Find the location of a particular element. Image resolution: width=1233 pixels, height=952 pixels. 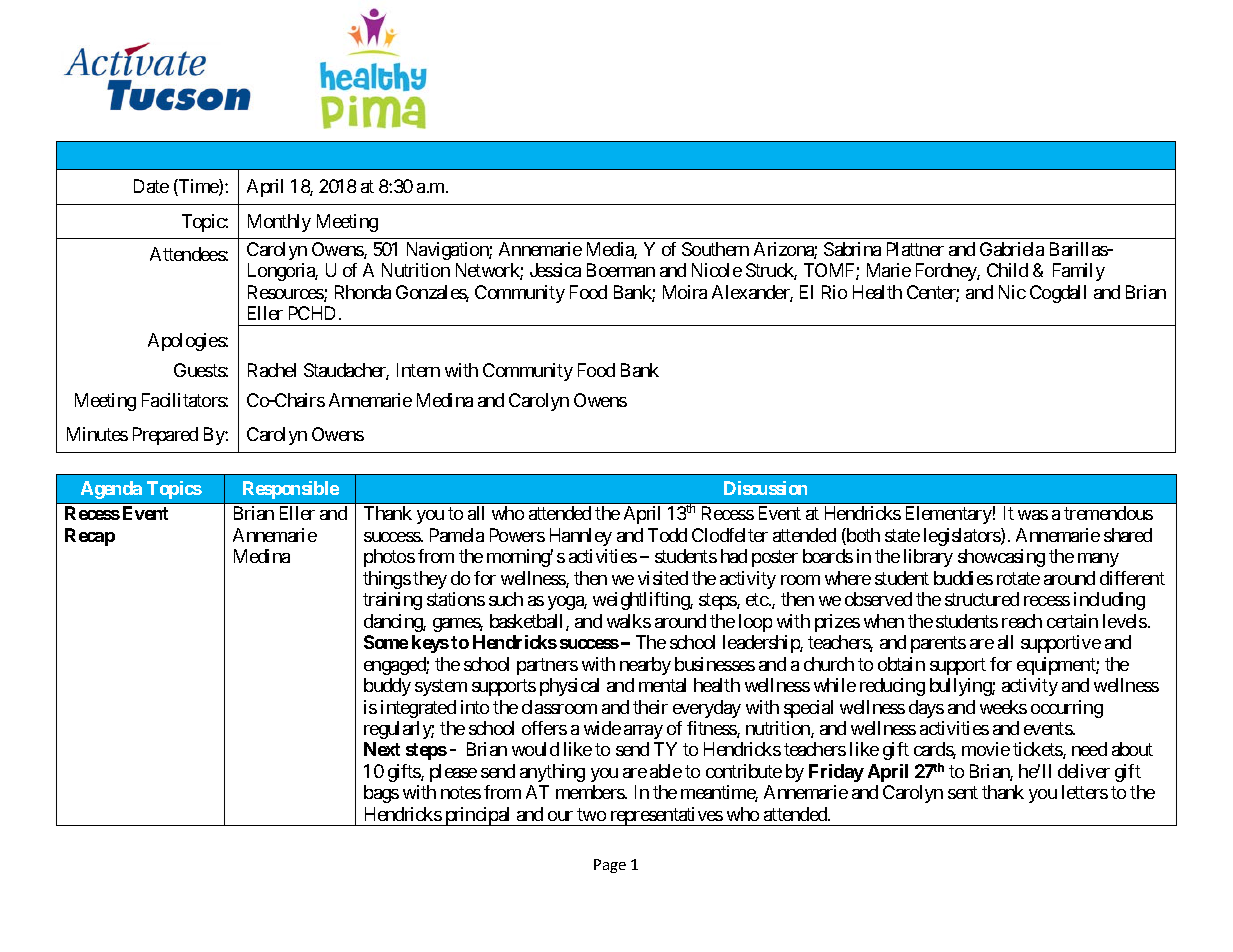

physical is located at coordinates (569, 687).
